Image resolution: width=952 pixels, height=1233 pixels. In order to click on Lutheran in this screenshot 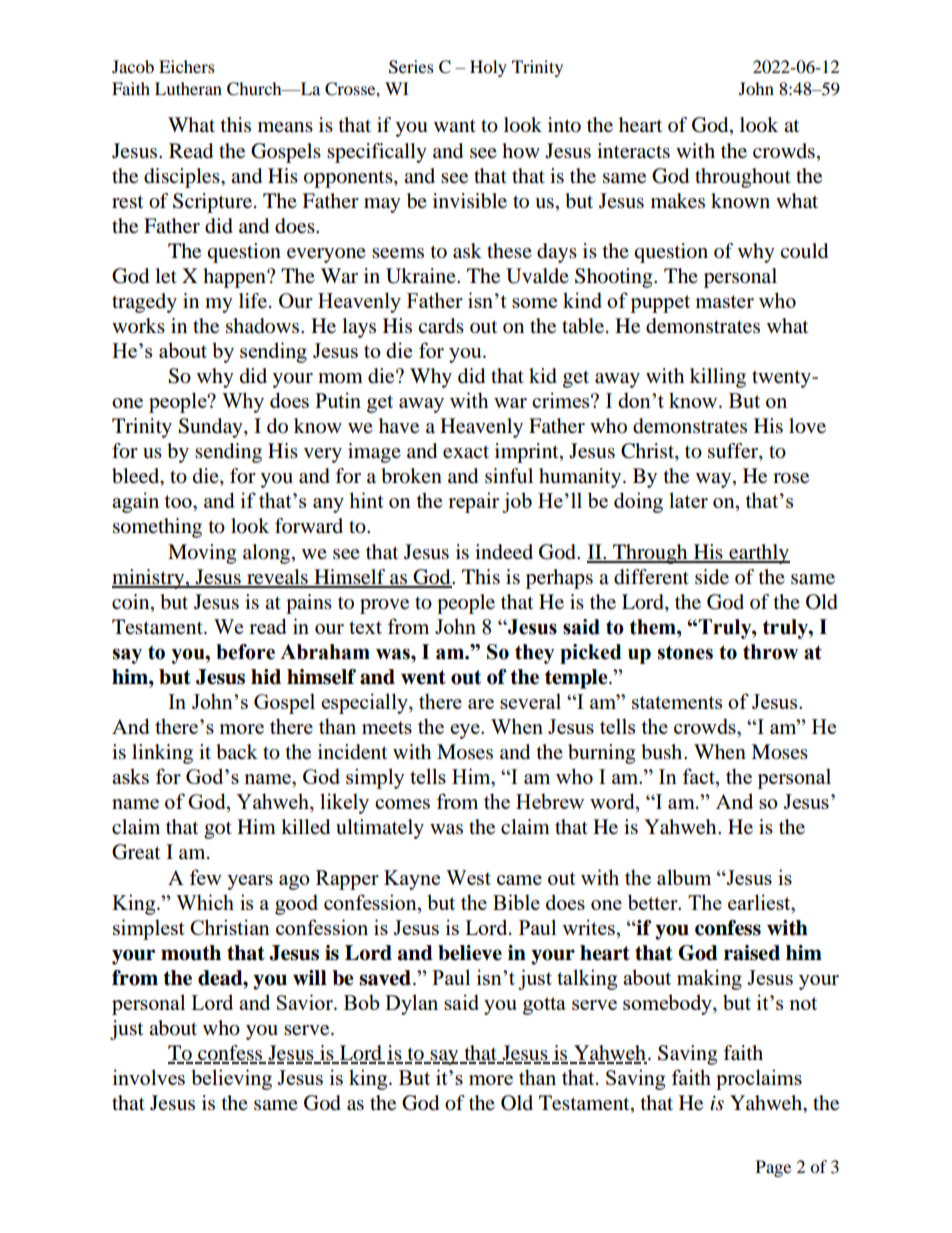, I will do `click(188, 88)`.
